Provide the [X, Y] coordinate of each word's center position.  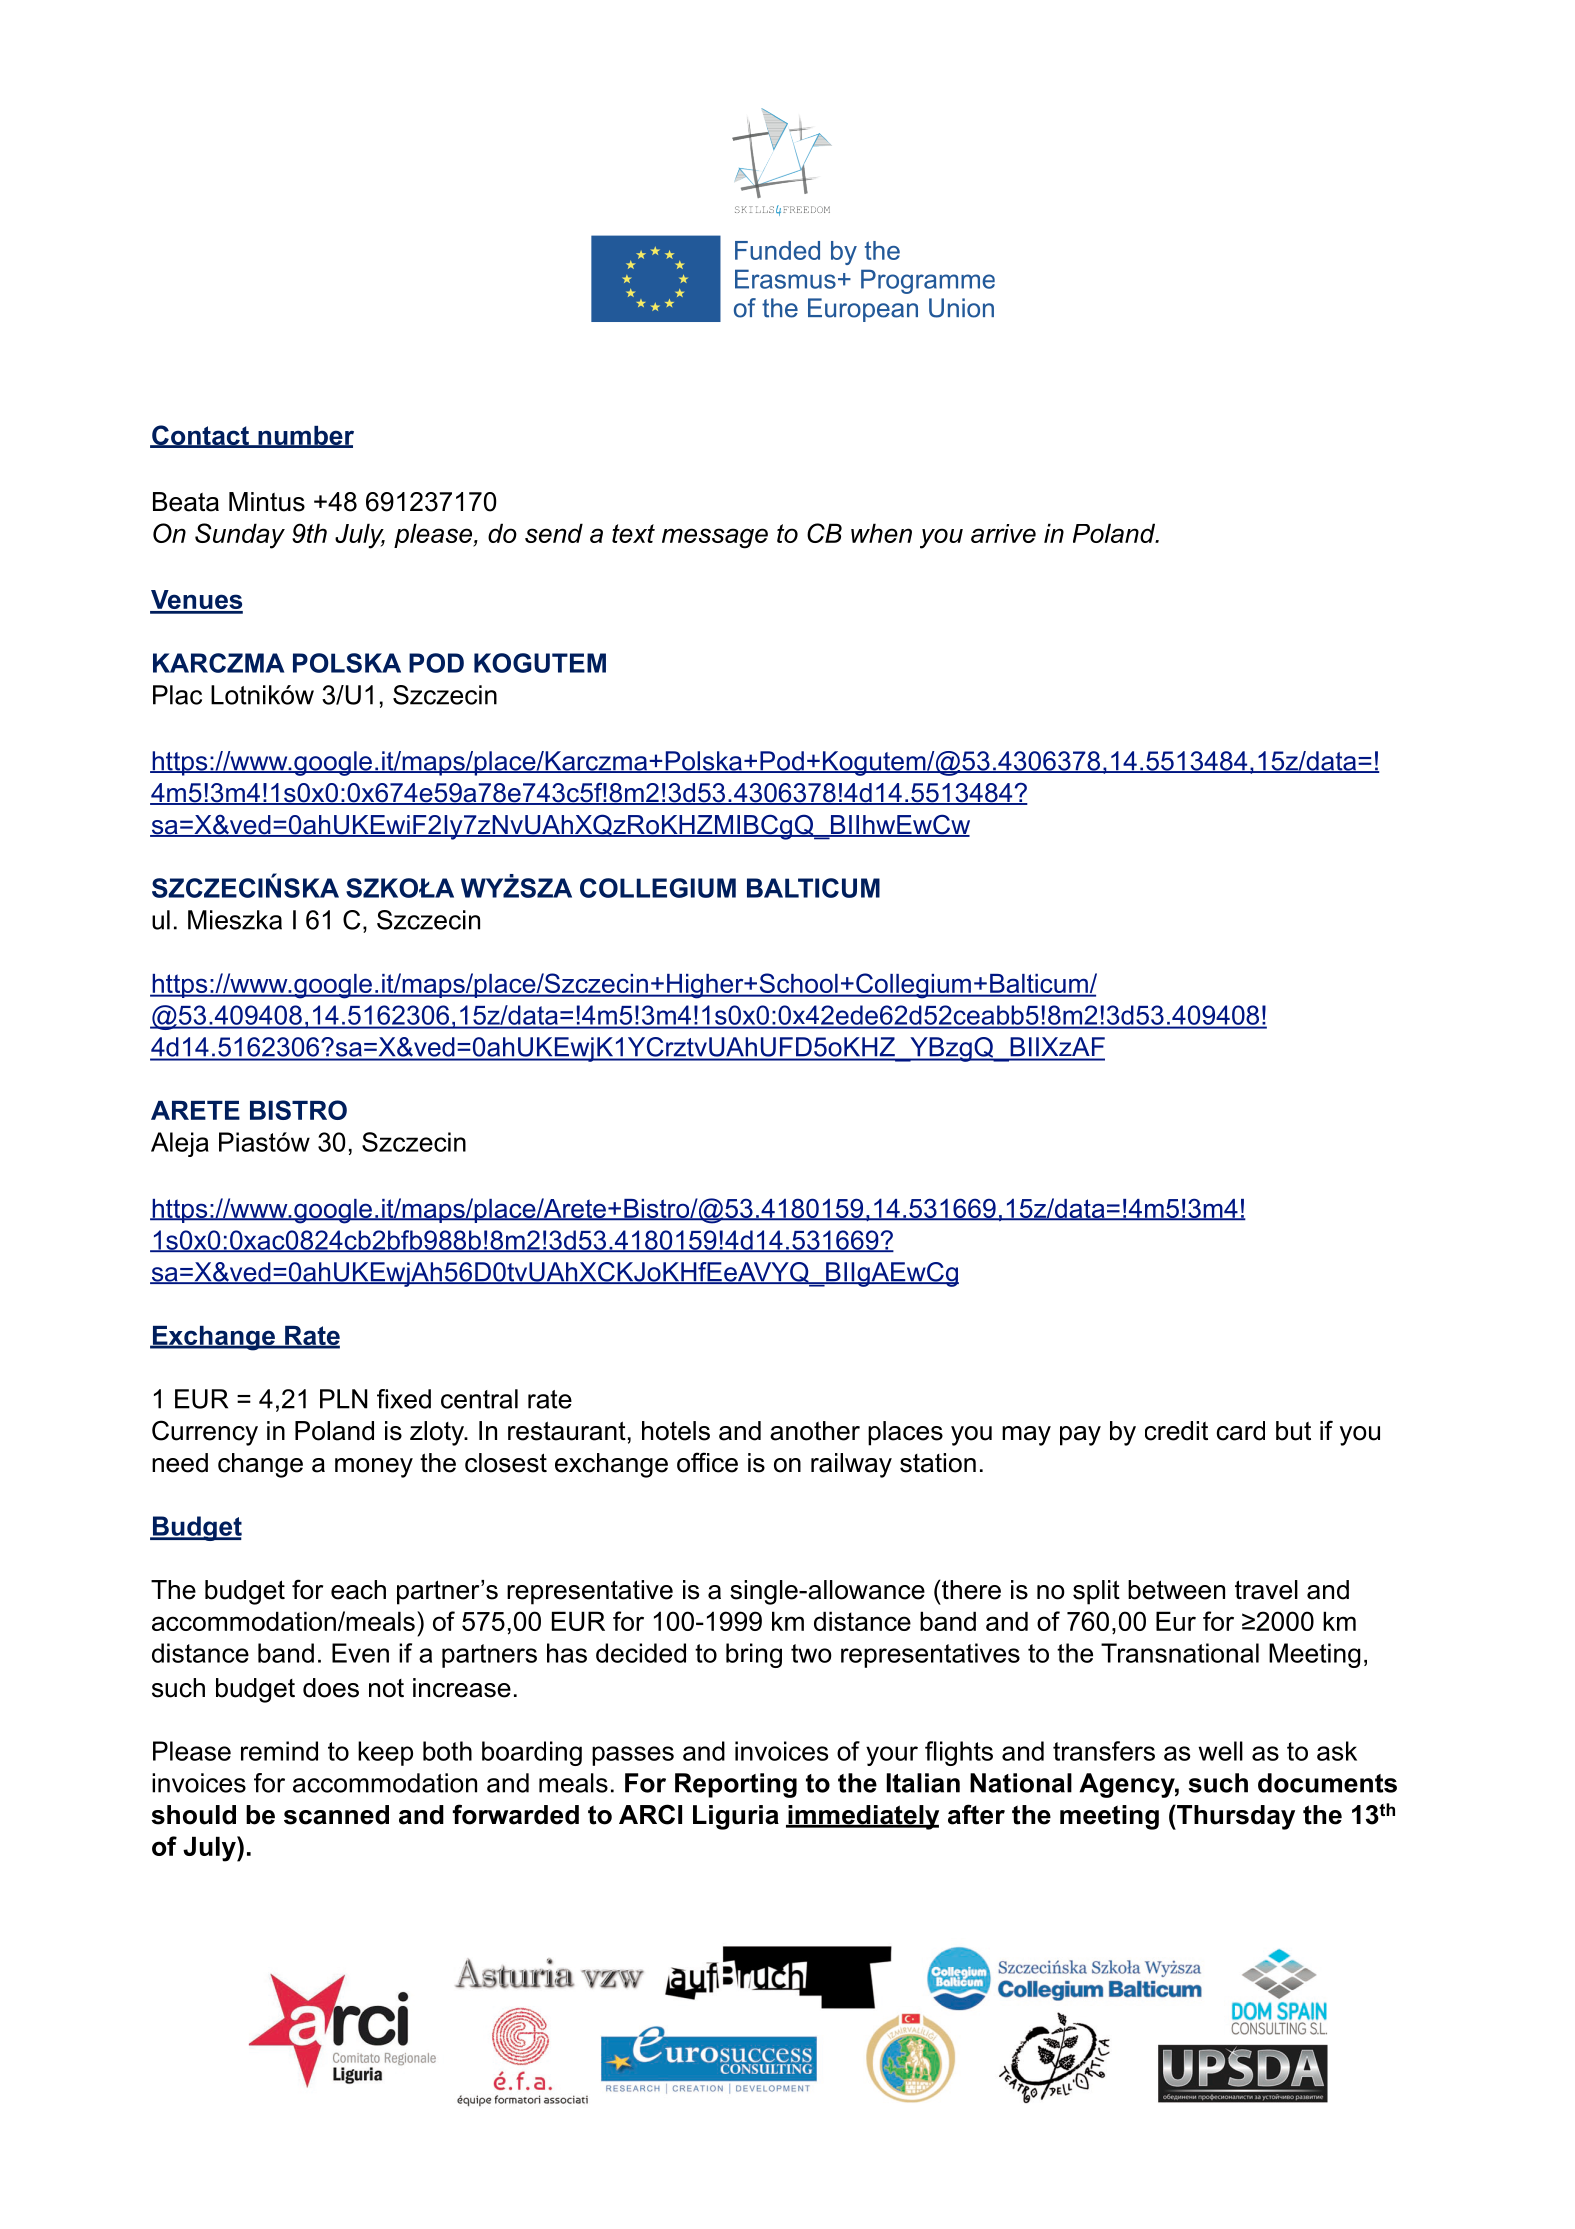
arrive [1003, 533]
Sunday [240, 536]
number [305, 437]
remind [279, 1751]
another [815, 1431]
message [715, 538]
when [881, 533]
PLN [343, 1399]
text [633, 533]
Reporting [736, 1785]
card [1240, 1431]
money [374, 1468]
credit [1176, 1431]
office [707, 1462]
